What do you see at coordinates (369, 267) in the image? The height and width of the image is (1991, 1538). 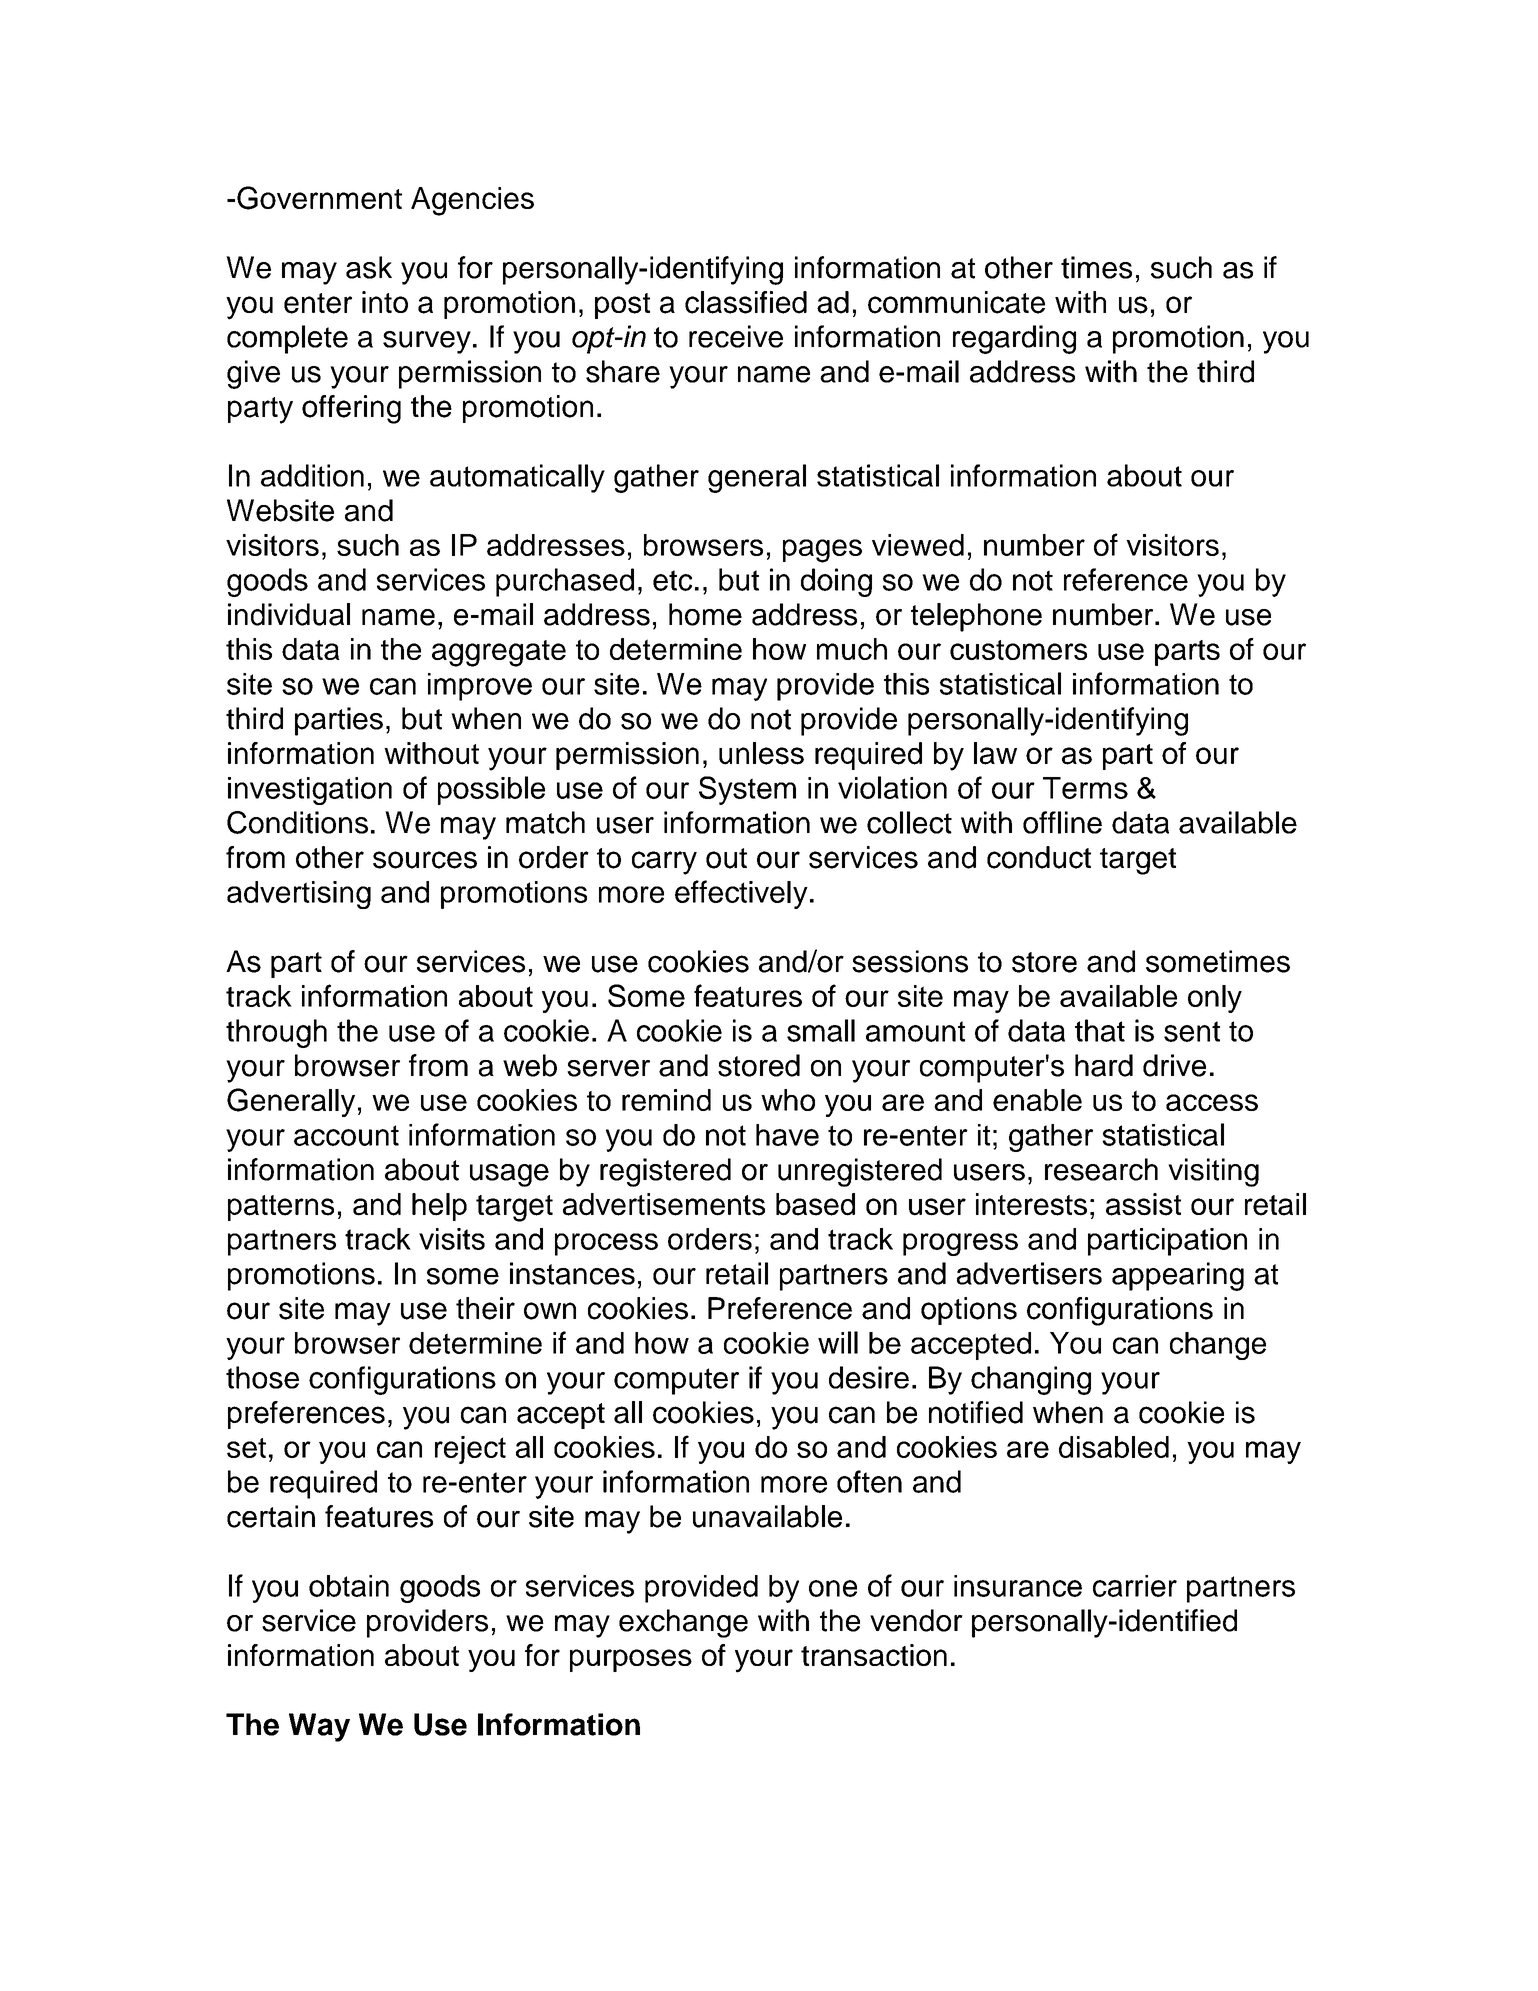 I see `ask` at bounding box center [369, 267].
